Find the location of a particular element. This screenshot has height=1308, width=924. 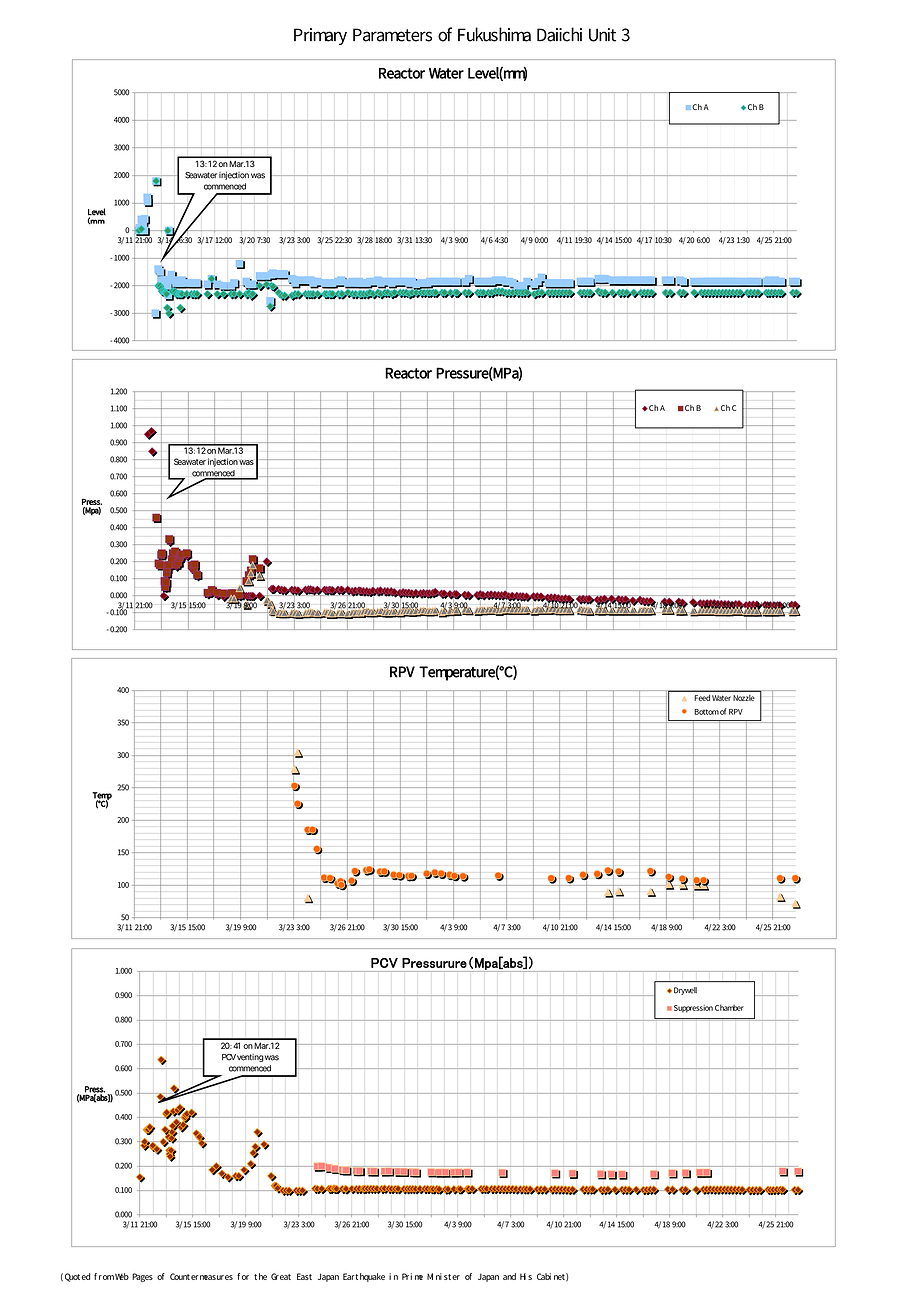

Parameters is located at coordinates (392, 35).
